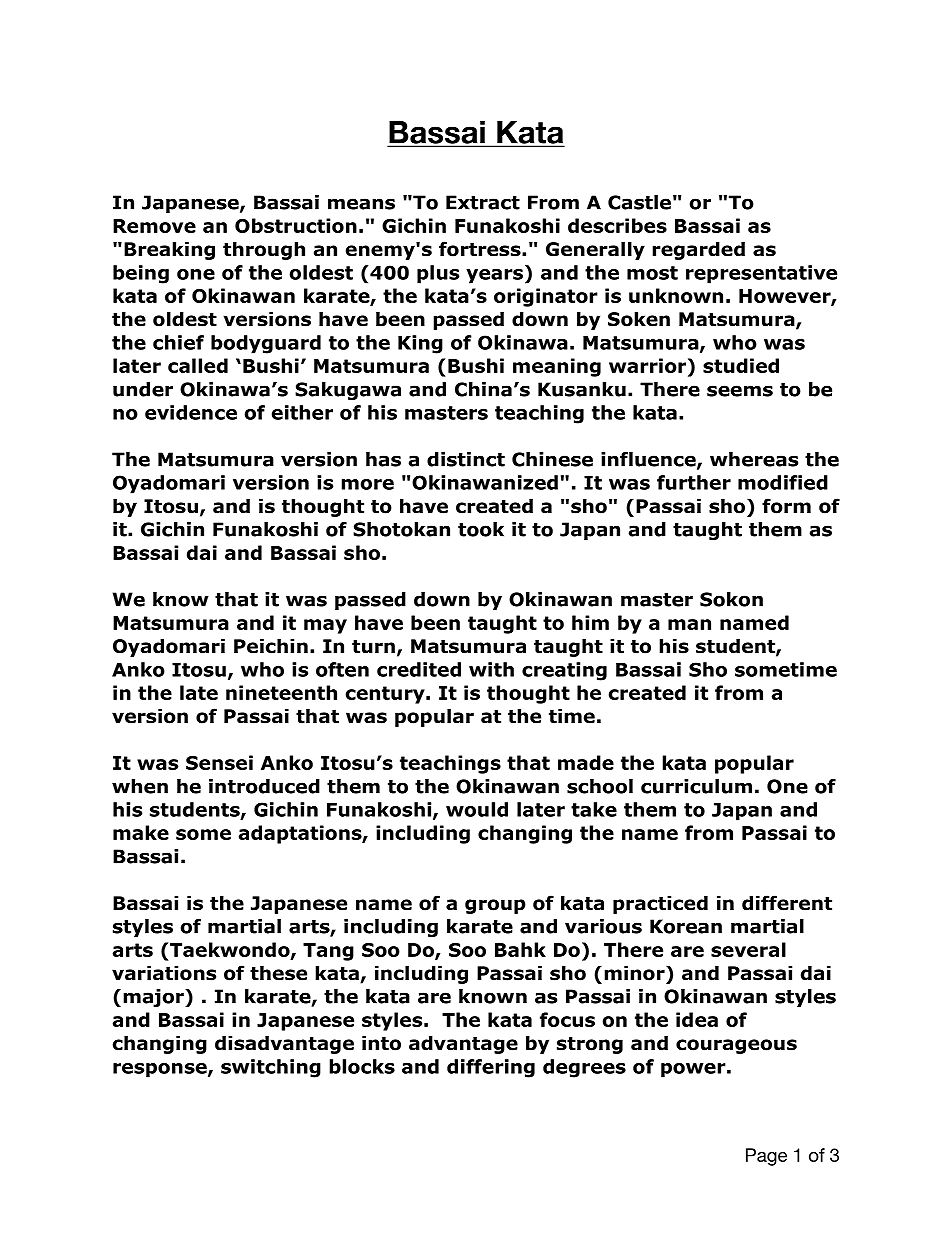  I want to click on curriculum, so click(696, 786).
